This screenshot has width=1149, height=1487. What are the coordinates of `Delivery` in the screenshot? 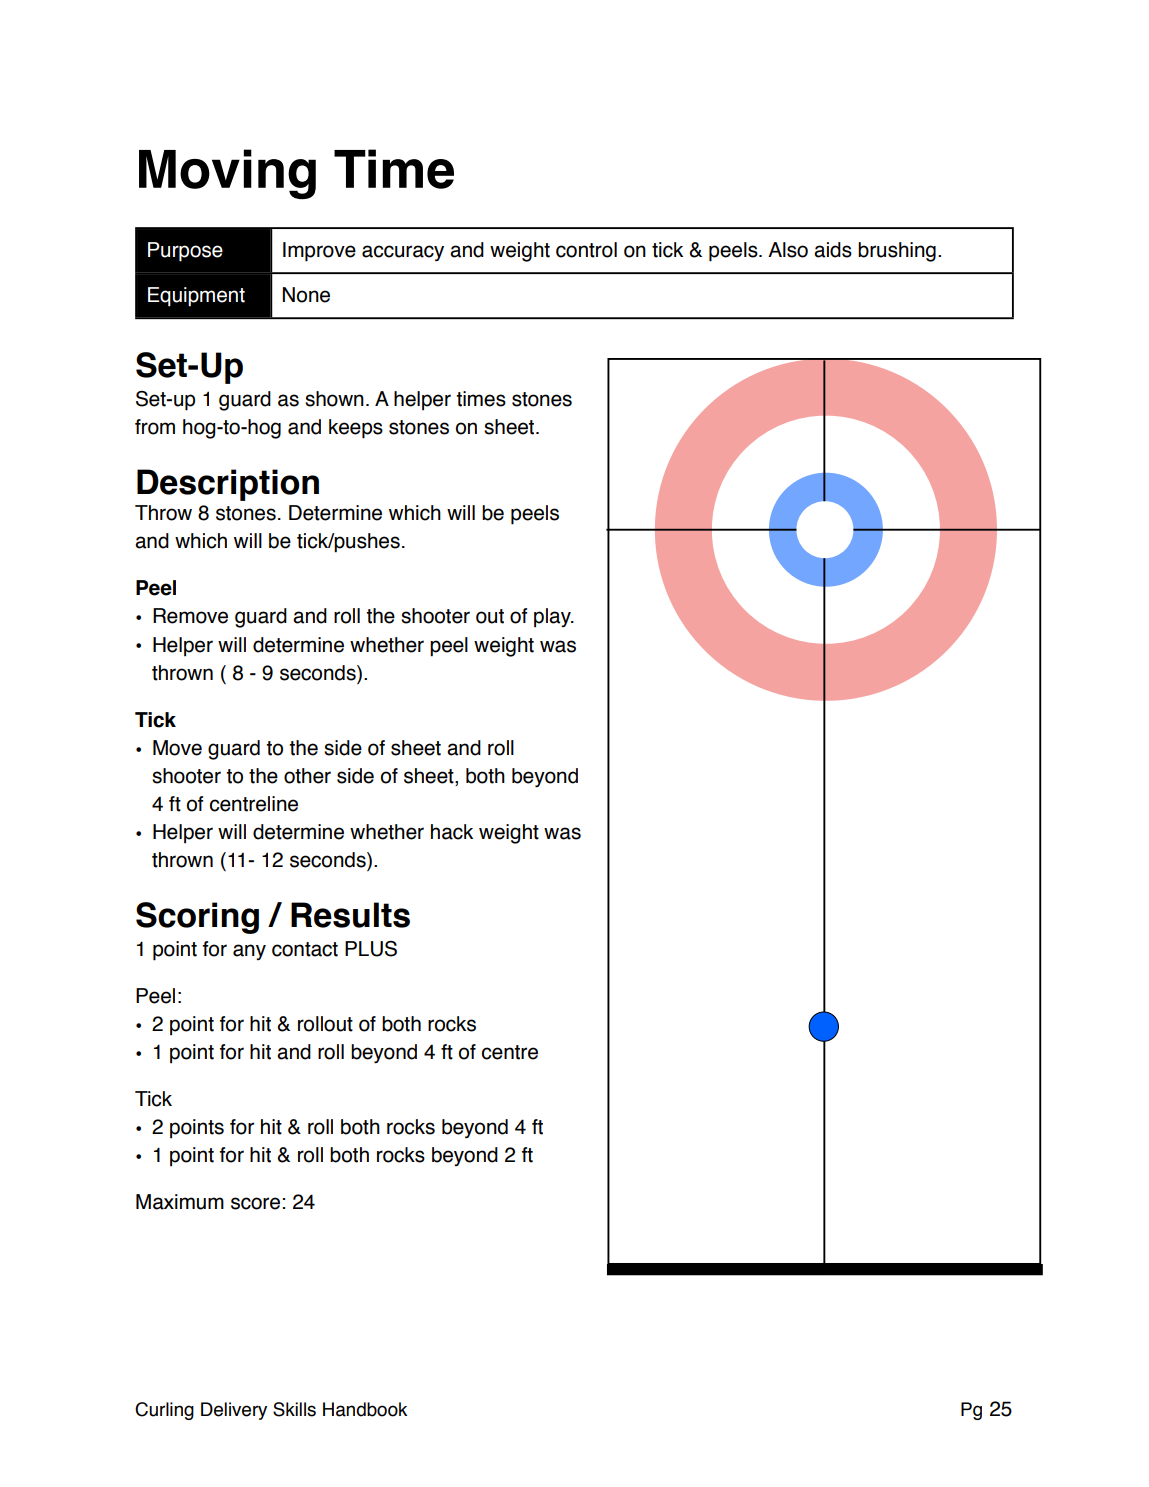 It's located at (234, 1411).
